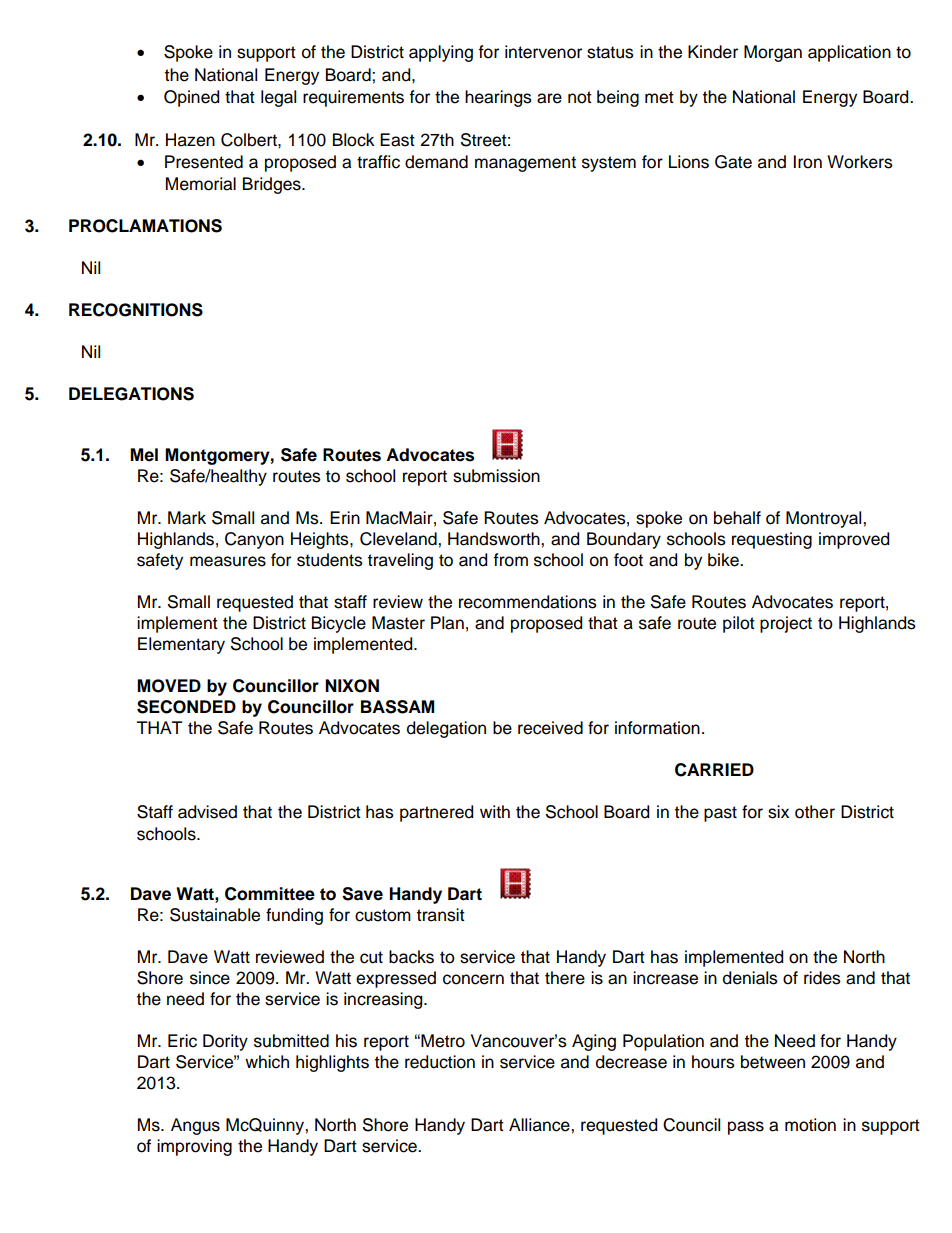 The height and width of the document is (1233, 952). Describe the element at coordinates (498, 98) in the document. I see `hearings` at that location.
